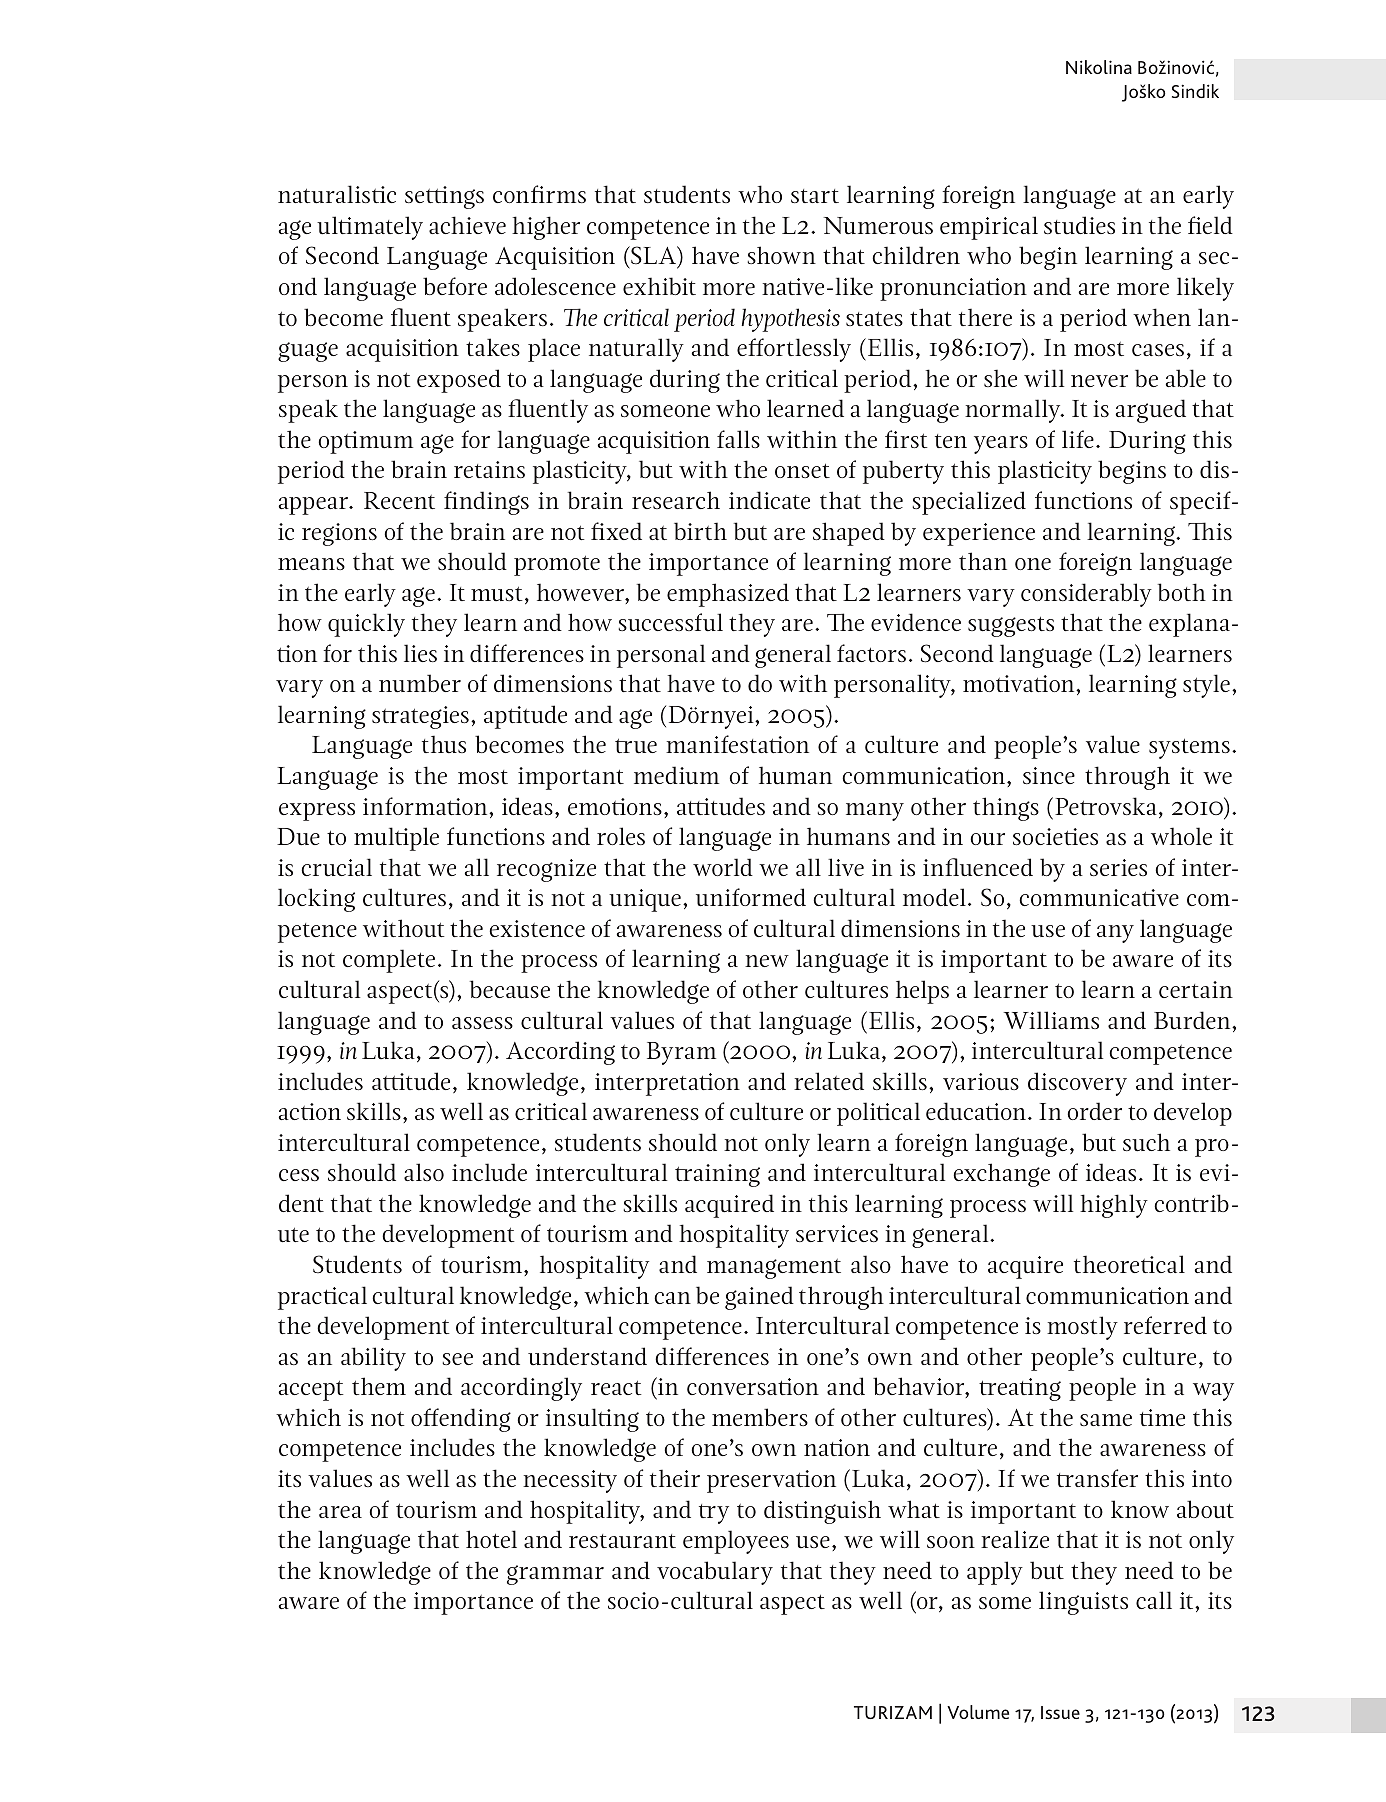 Image resolution: width=1386 pixels, height=1802 pixels. What do you see at coordinates (1079, 225) in the screenshot?
I see `studies` at bounding box center [1079, 225].
